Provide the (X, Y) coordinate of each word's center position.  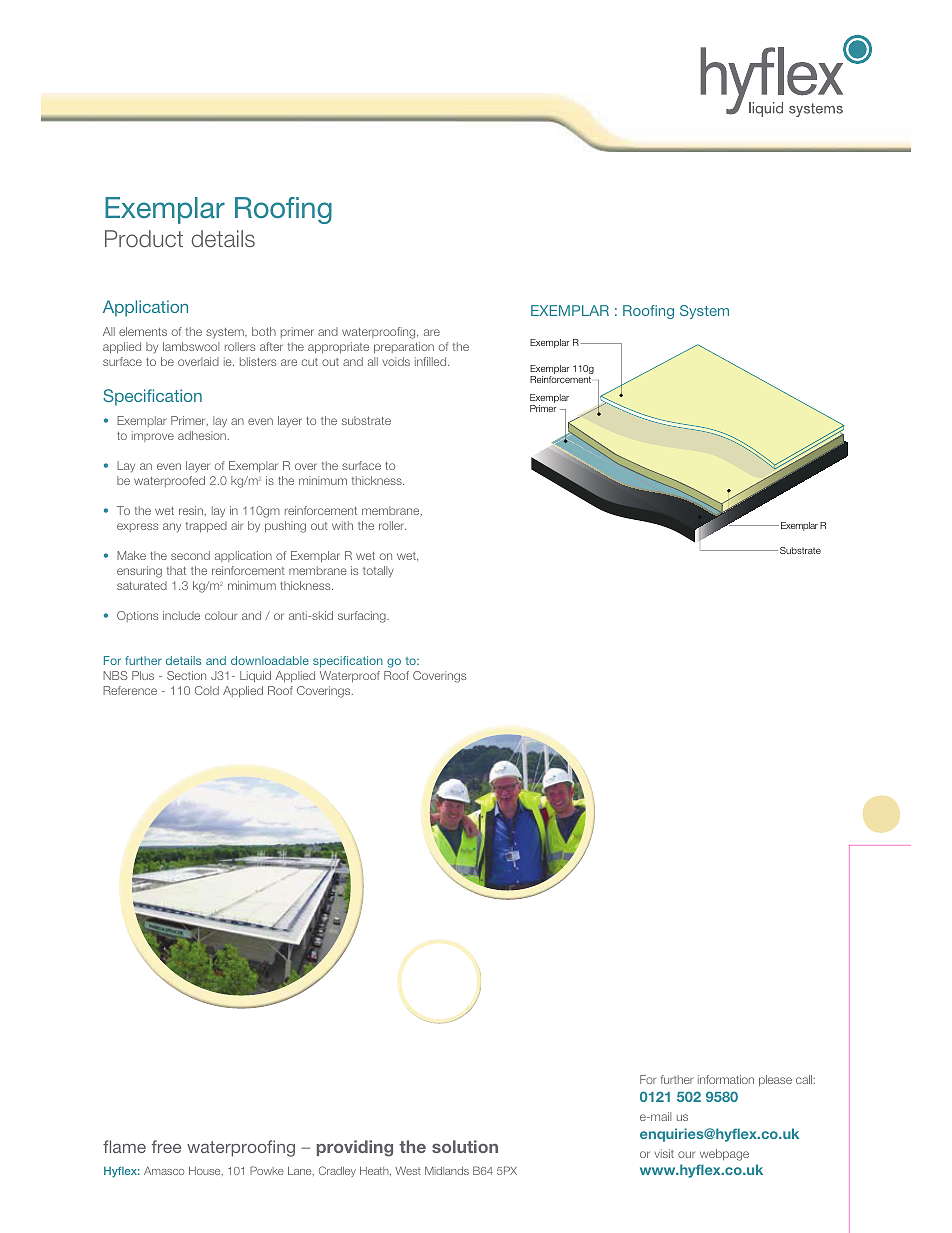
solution (465, 1146)
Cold (207, 690)
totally (378, 571)
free (166, 1146)
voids (396, 361)
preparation (404, 347)
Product (144, 238)
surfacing (363, 617)
